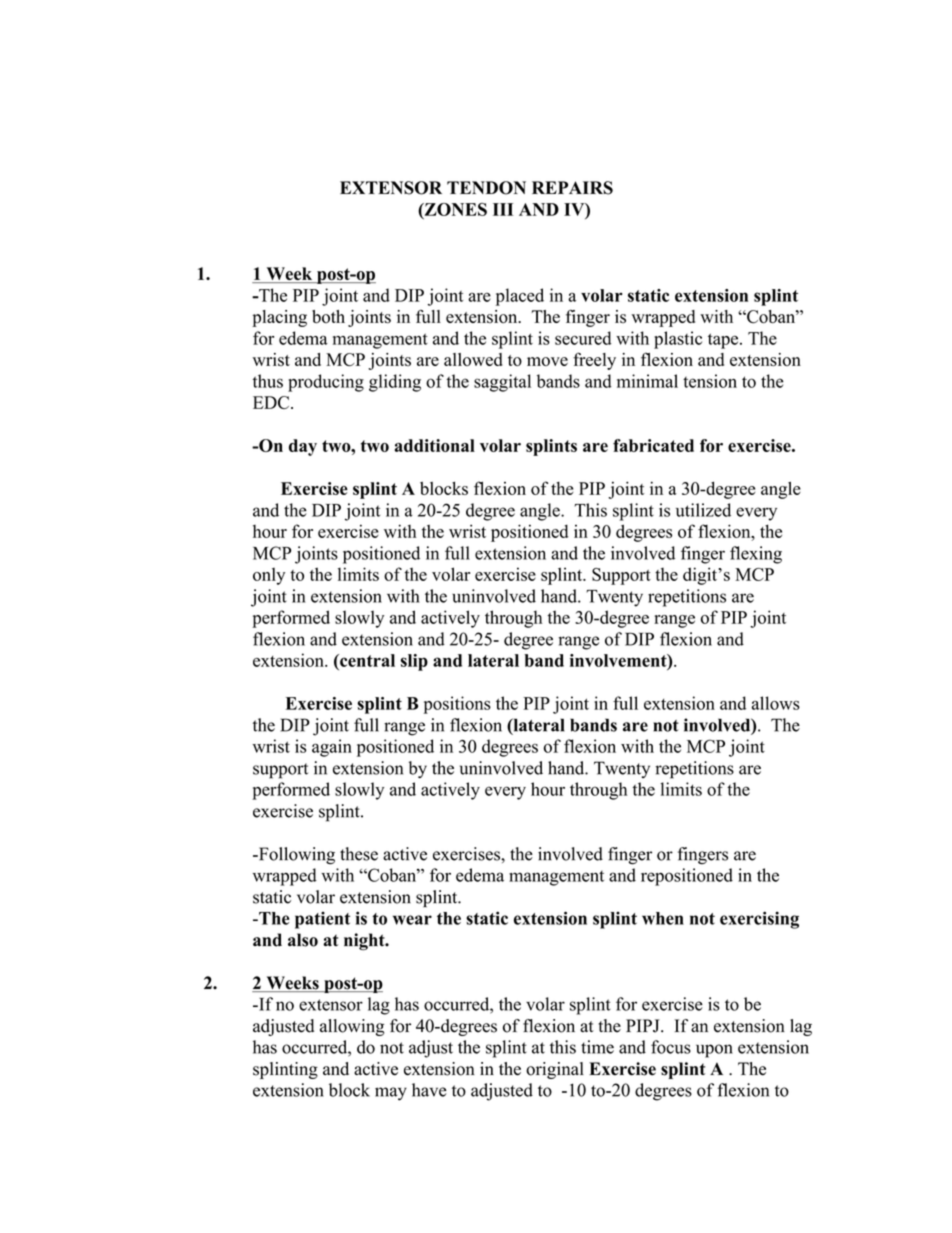  I want to click on both, so click(328, 316).
